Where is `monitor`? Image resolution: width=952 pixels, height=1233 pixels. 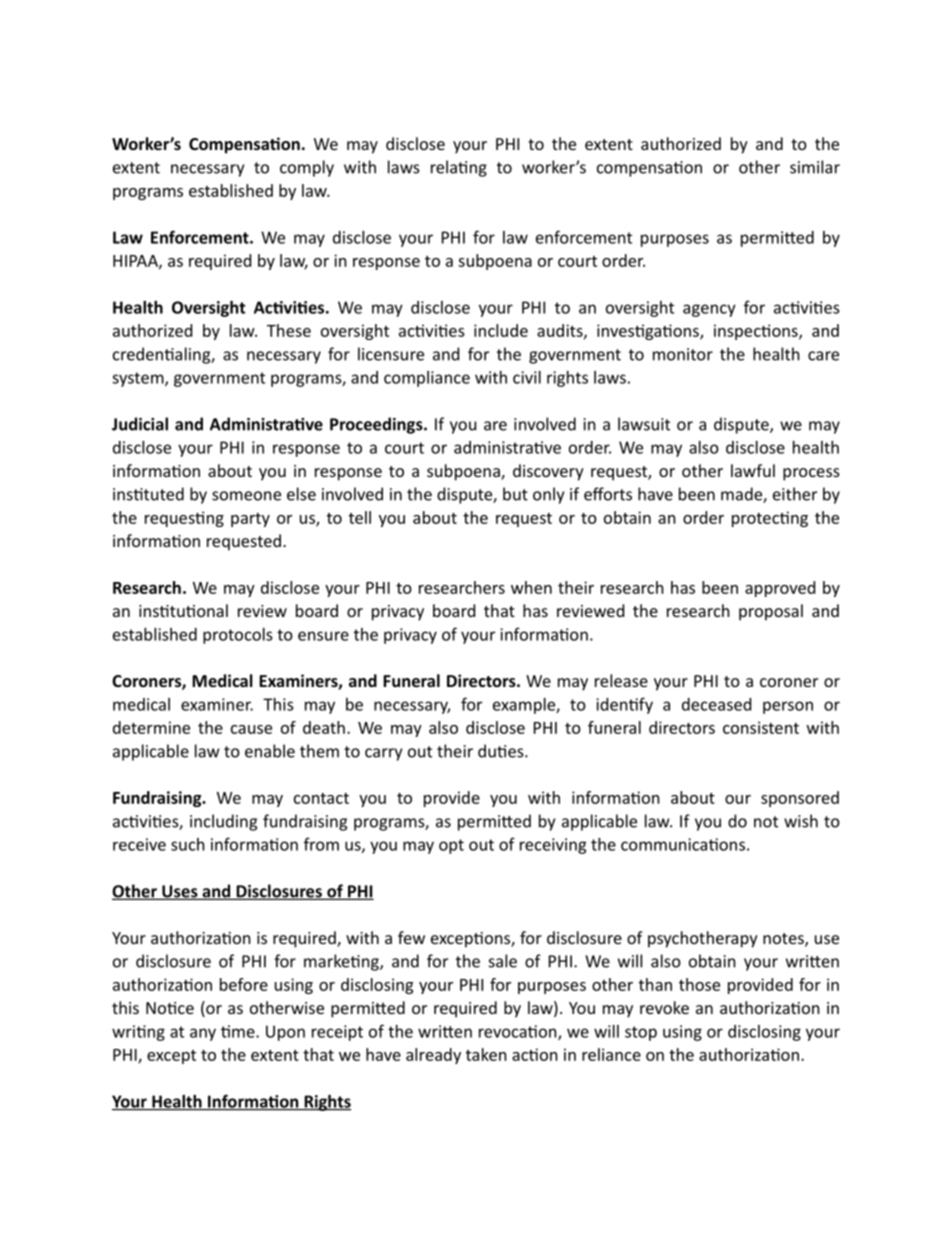
monitor is located at coordinates (683, 354).
